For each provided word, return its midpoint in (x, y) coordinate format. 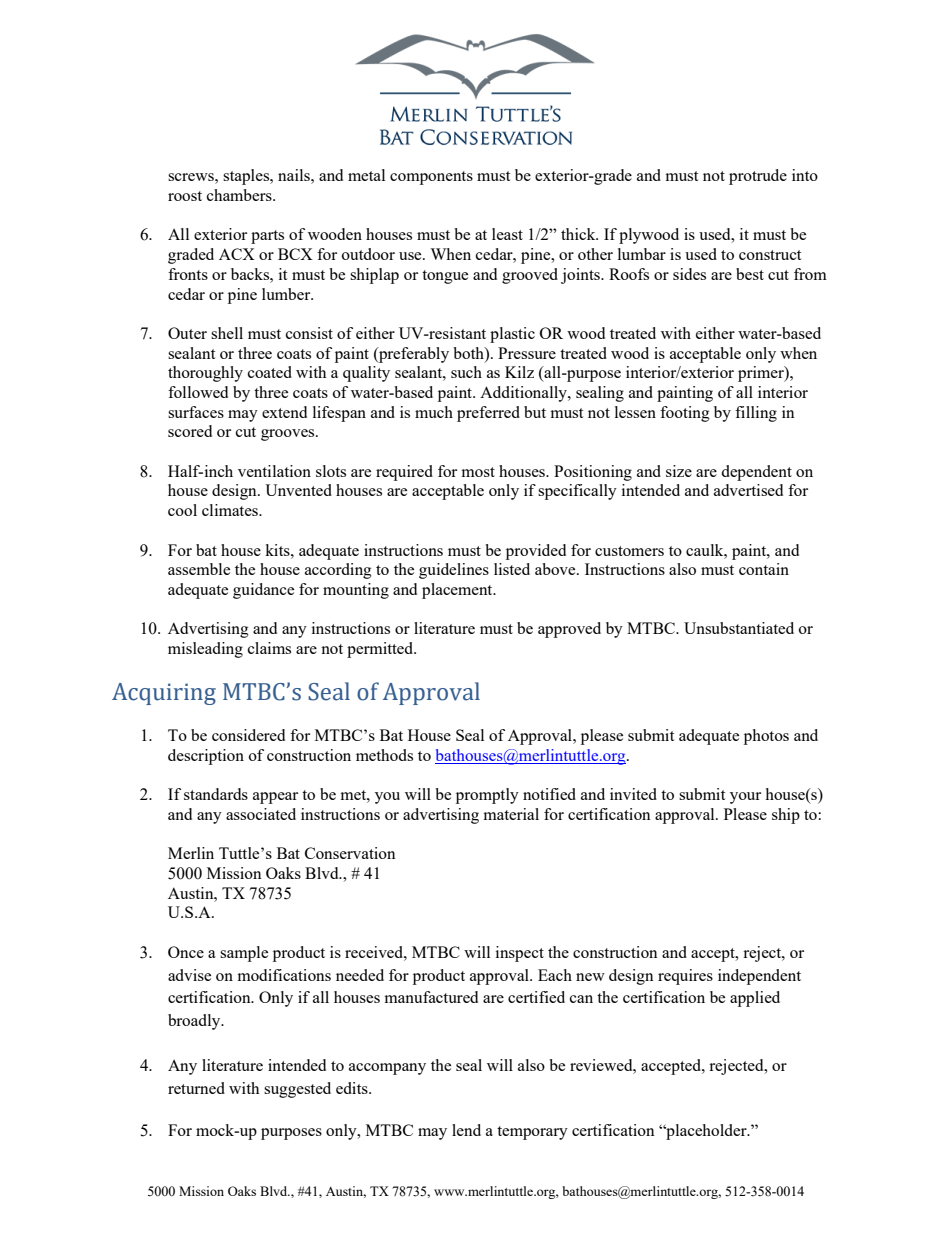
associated (261, 814)
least (507, 234)
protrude (758, 177)
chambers (240, 195)
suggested (297, 1090)
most (478, 472)
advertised (748, 490)
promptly (487, 796)
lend (466, 1130)
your (745, 798)
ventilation (274, 471)
